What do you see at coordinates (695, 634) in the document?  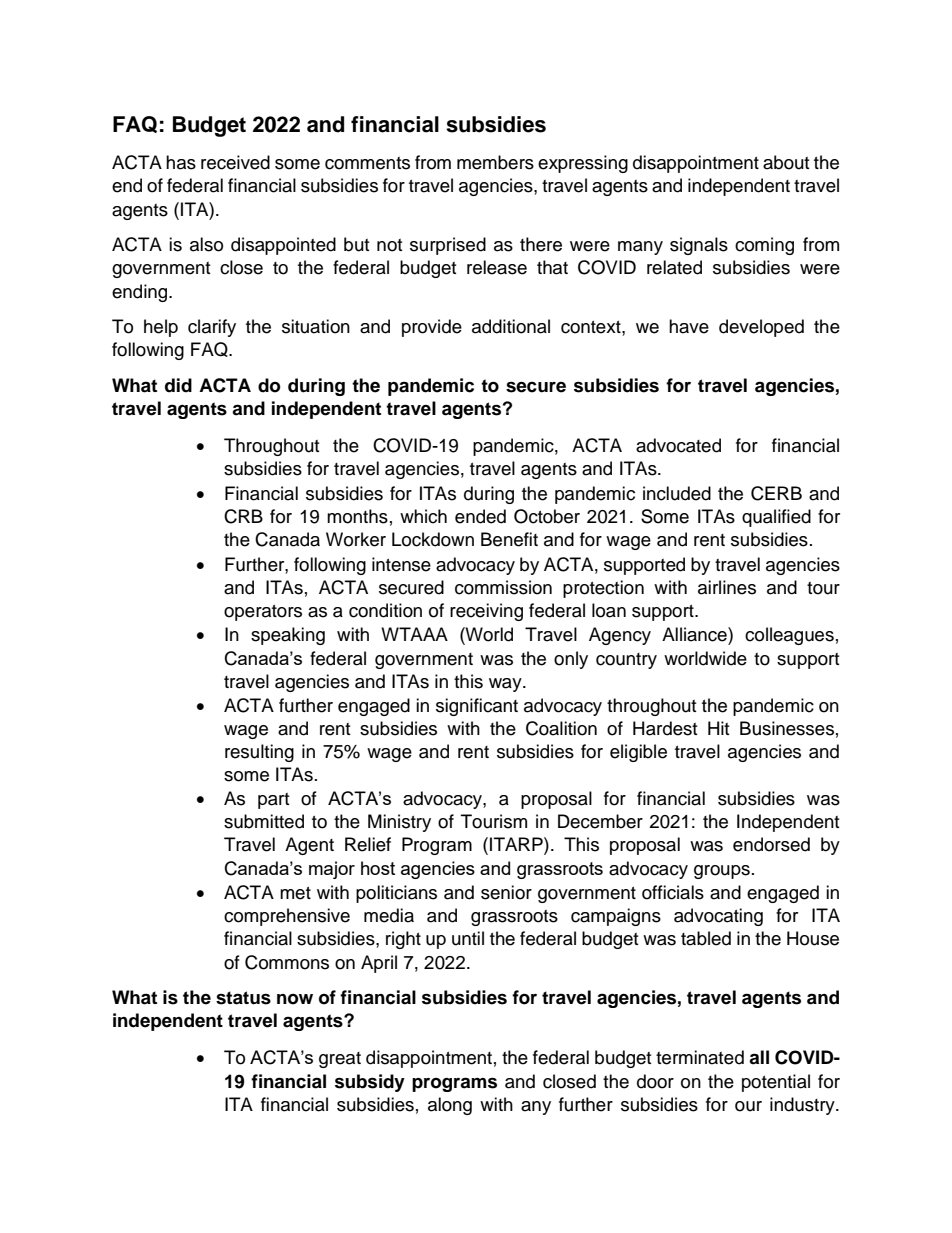 I see `Alliance` at bounding box center [695, 634].
